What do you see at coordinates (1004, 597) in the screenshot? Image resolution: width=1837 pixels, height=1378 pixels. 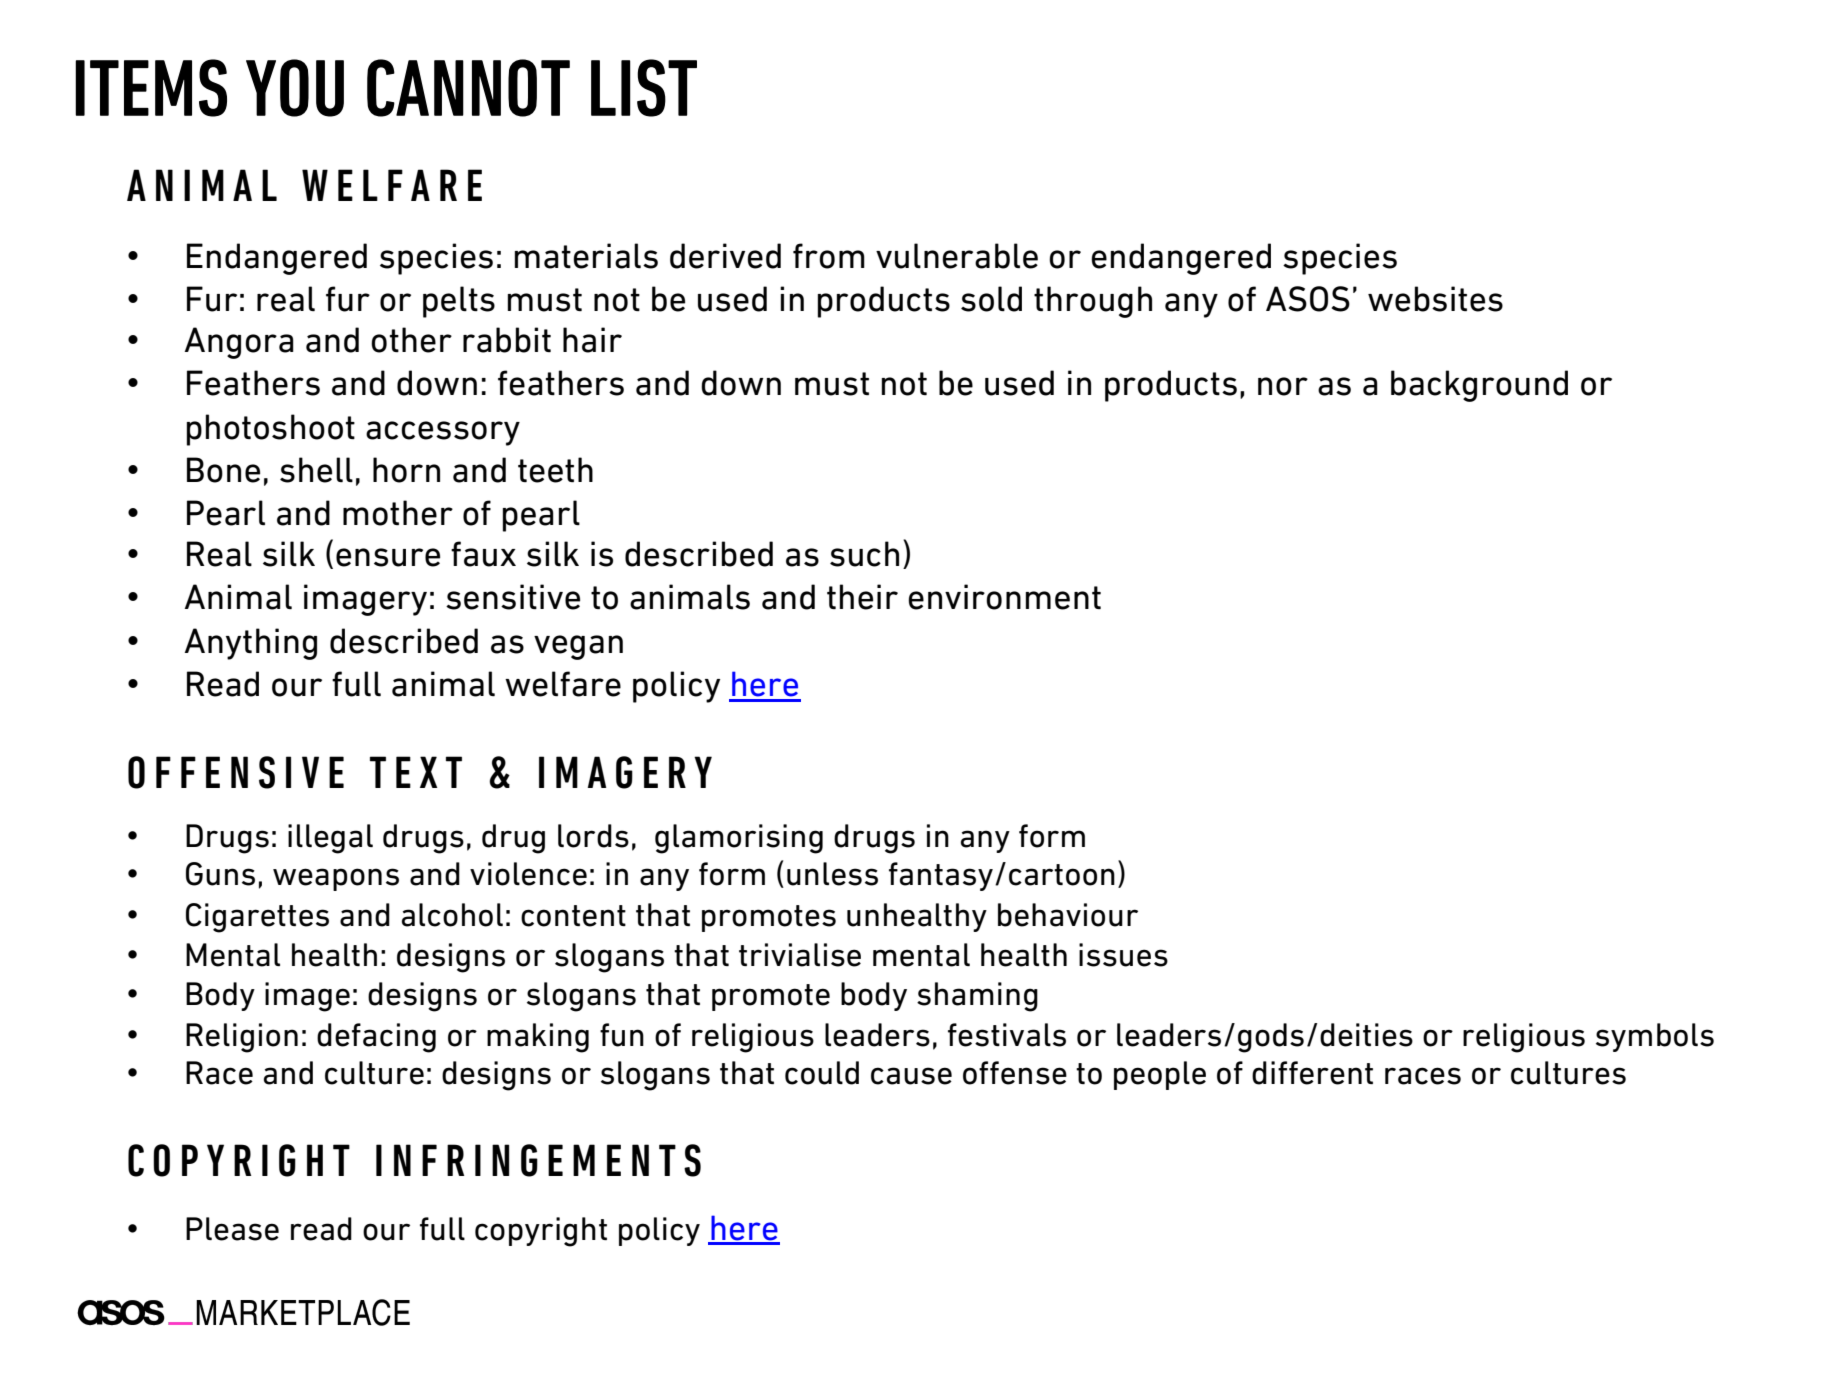 I see `environment` at bounding box center [1004, 597].
